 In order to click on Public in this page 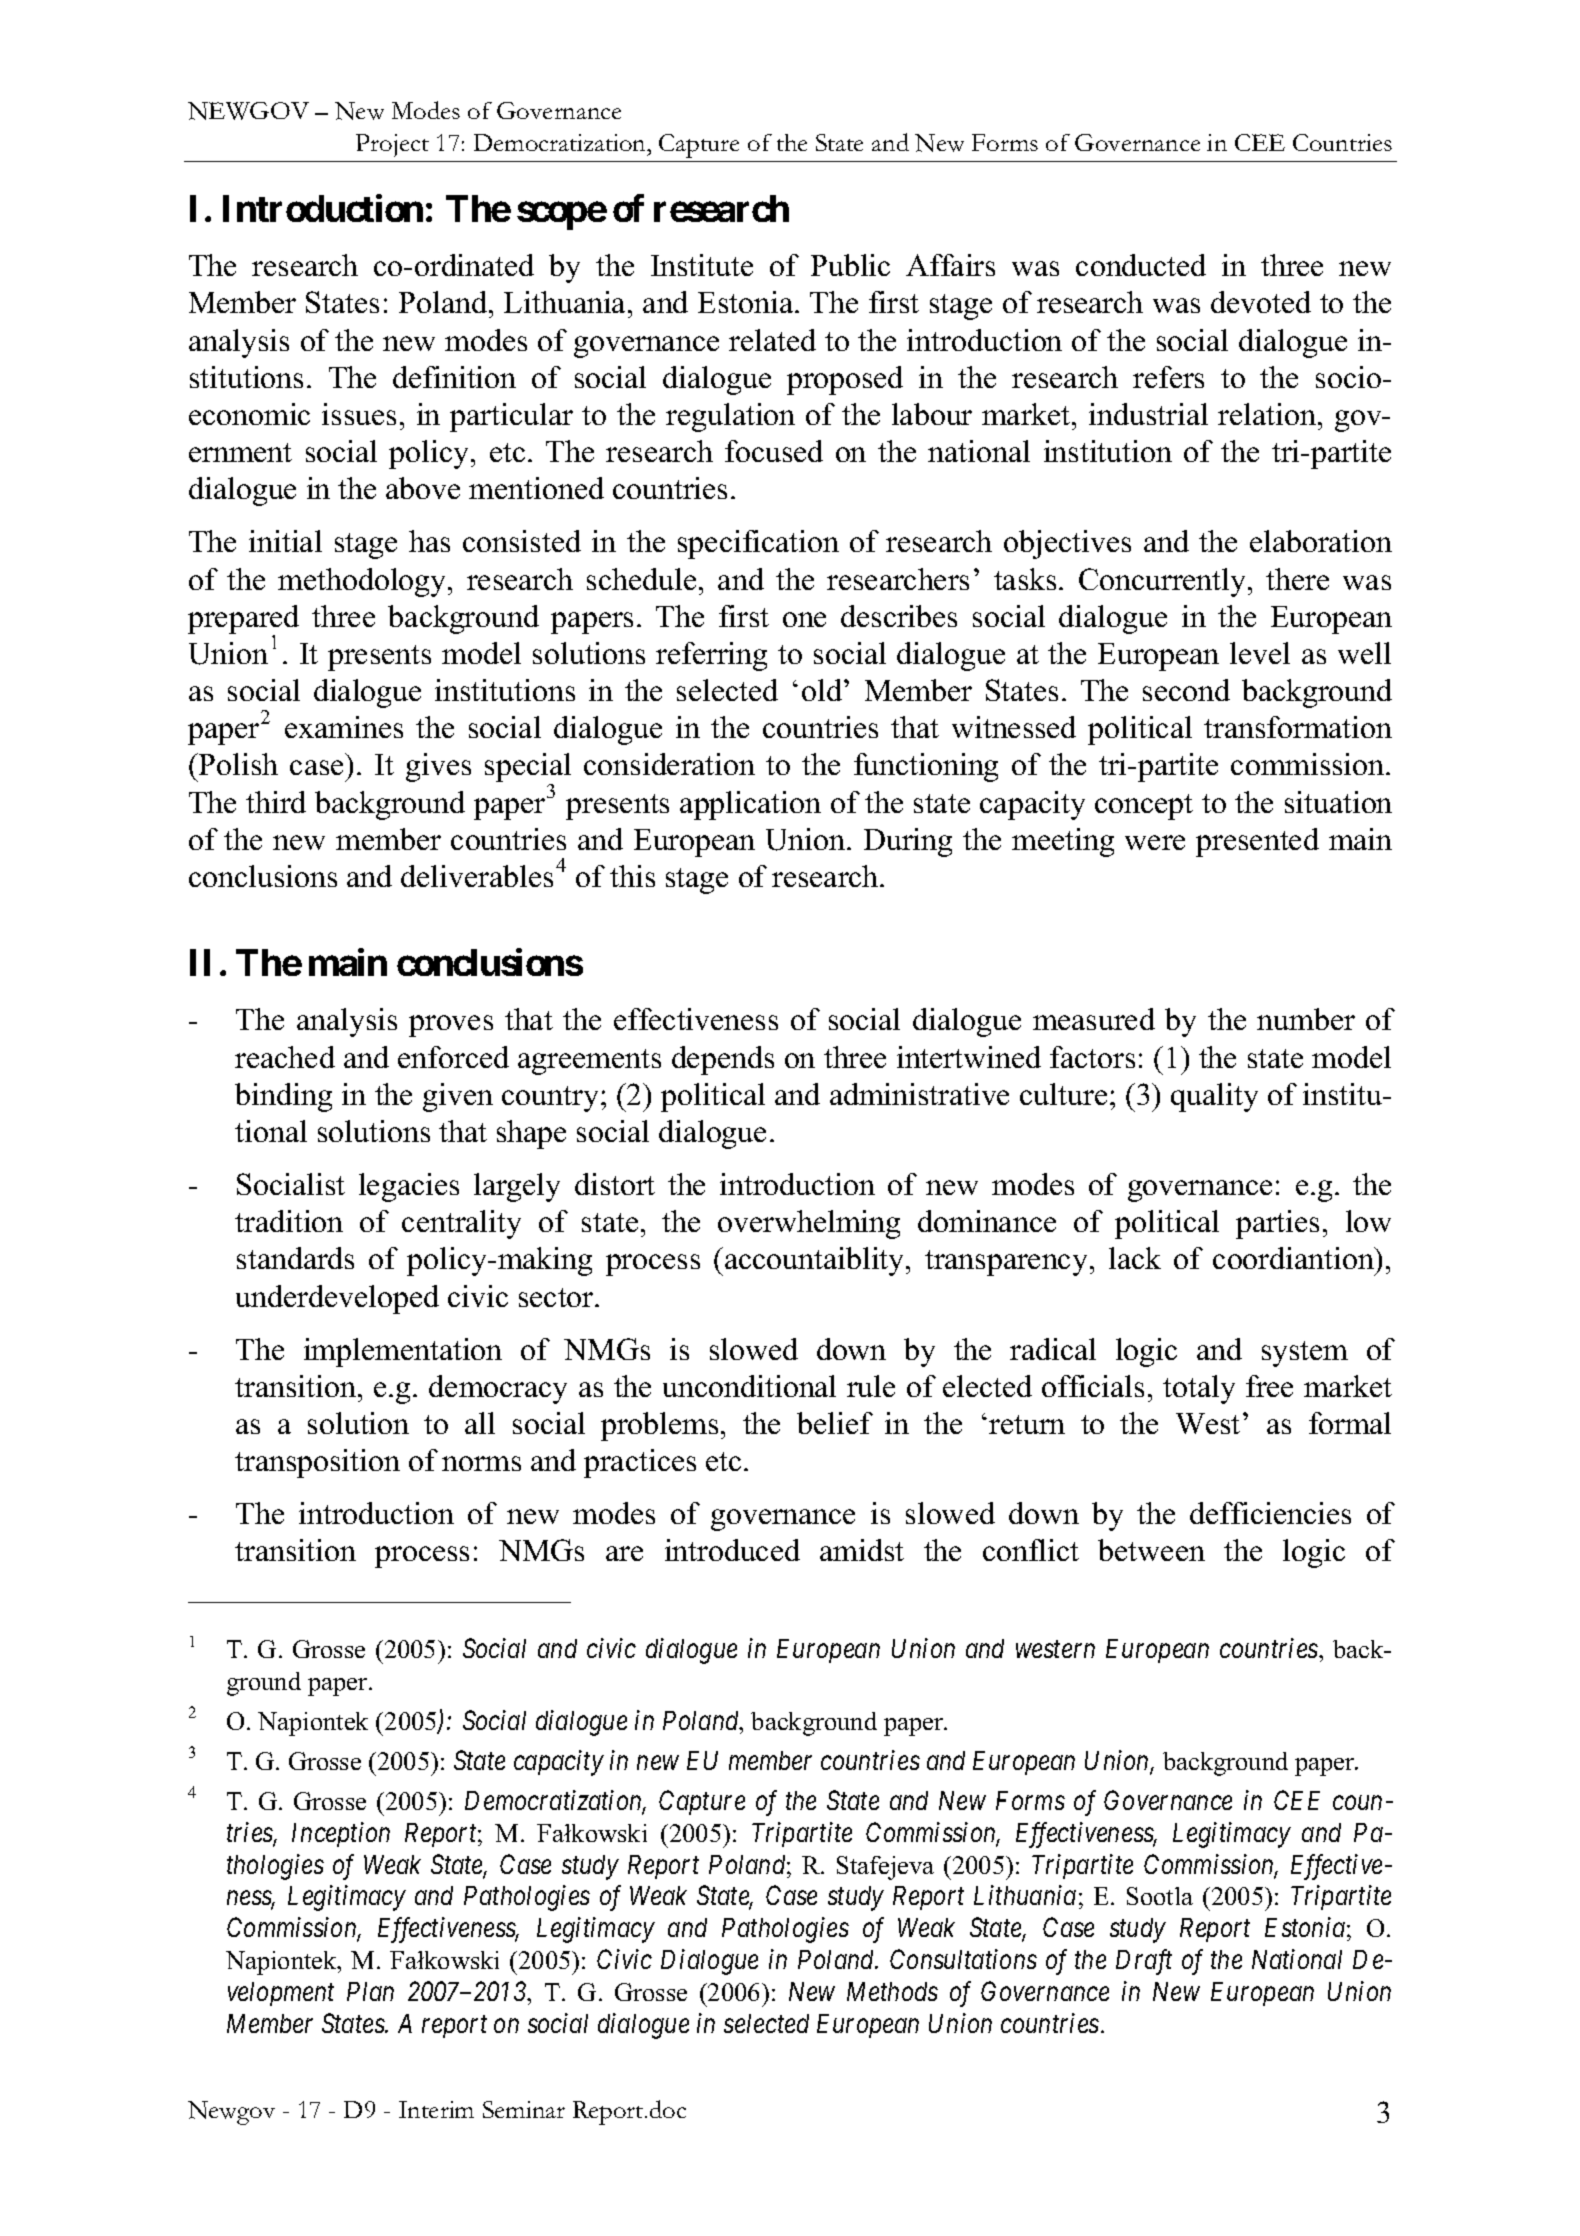, I will do `click(850, 265)`.
